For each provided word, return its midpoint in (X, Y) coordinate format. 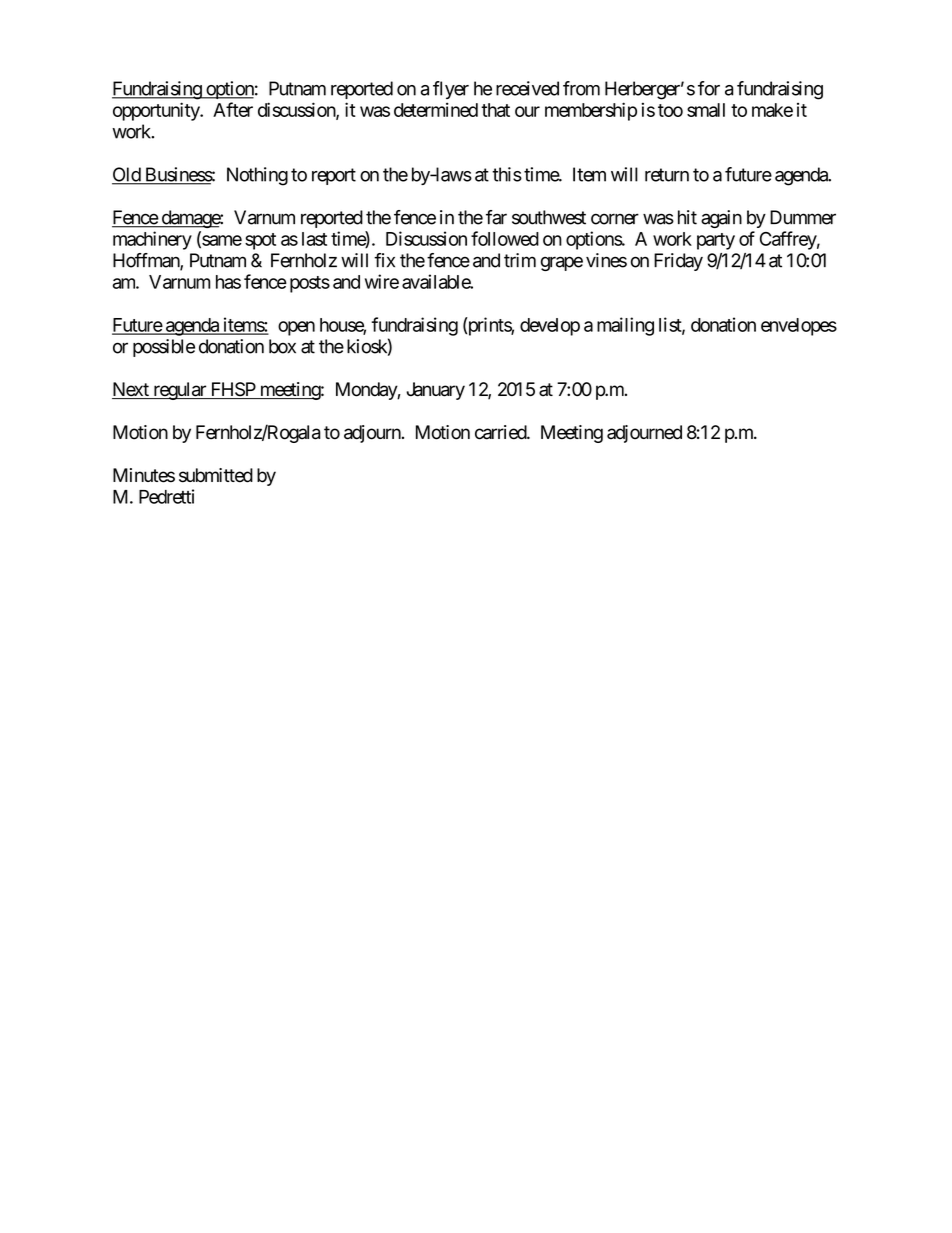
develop (550, 327)
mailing (625, 326)
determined (436, 109)
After (233, 109)
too (670, 110)
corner (615, 219)
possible (164, 348)
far (496, 217)
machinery (152, 240)
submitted (216, 475)
